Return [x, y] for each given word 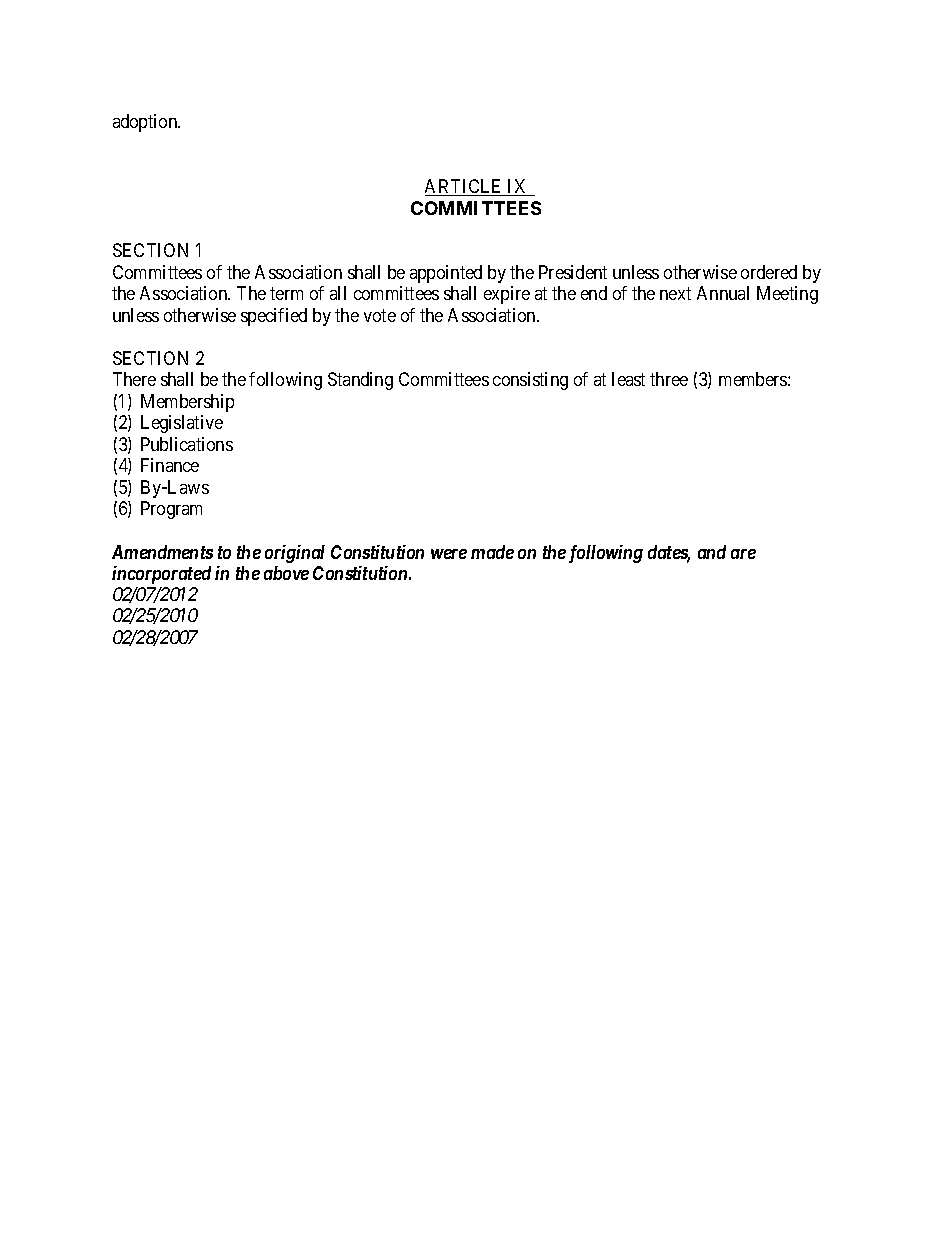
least [628, 379]
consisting [530, 381]
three [669, 379]
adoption [146, 123]
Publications [187, 444]
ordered [769, 272]
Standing [360, 381]
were [449, 554]
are [743, 554]
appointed [446, 274]
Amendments [162, 552]
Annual [723, 293]
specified [274, 317]
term [286, 293]
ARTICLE [465, 187]
